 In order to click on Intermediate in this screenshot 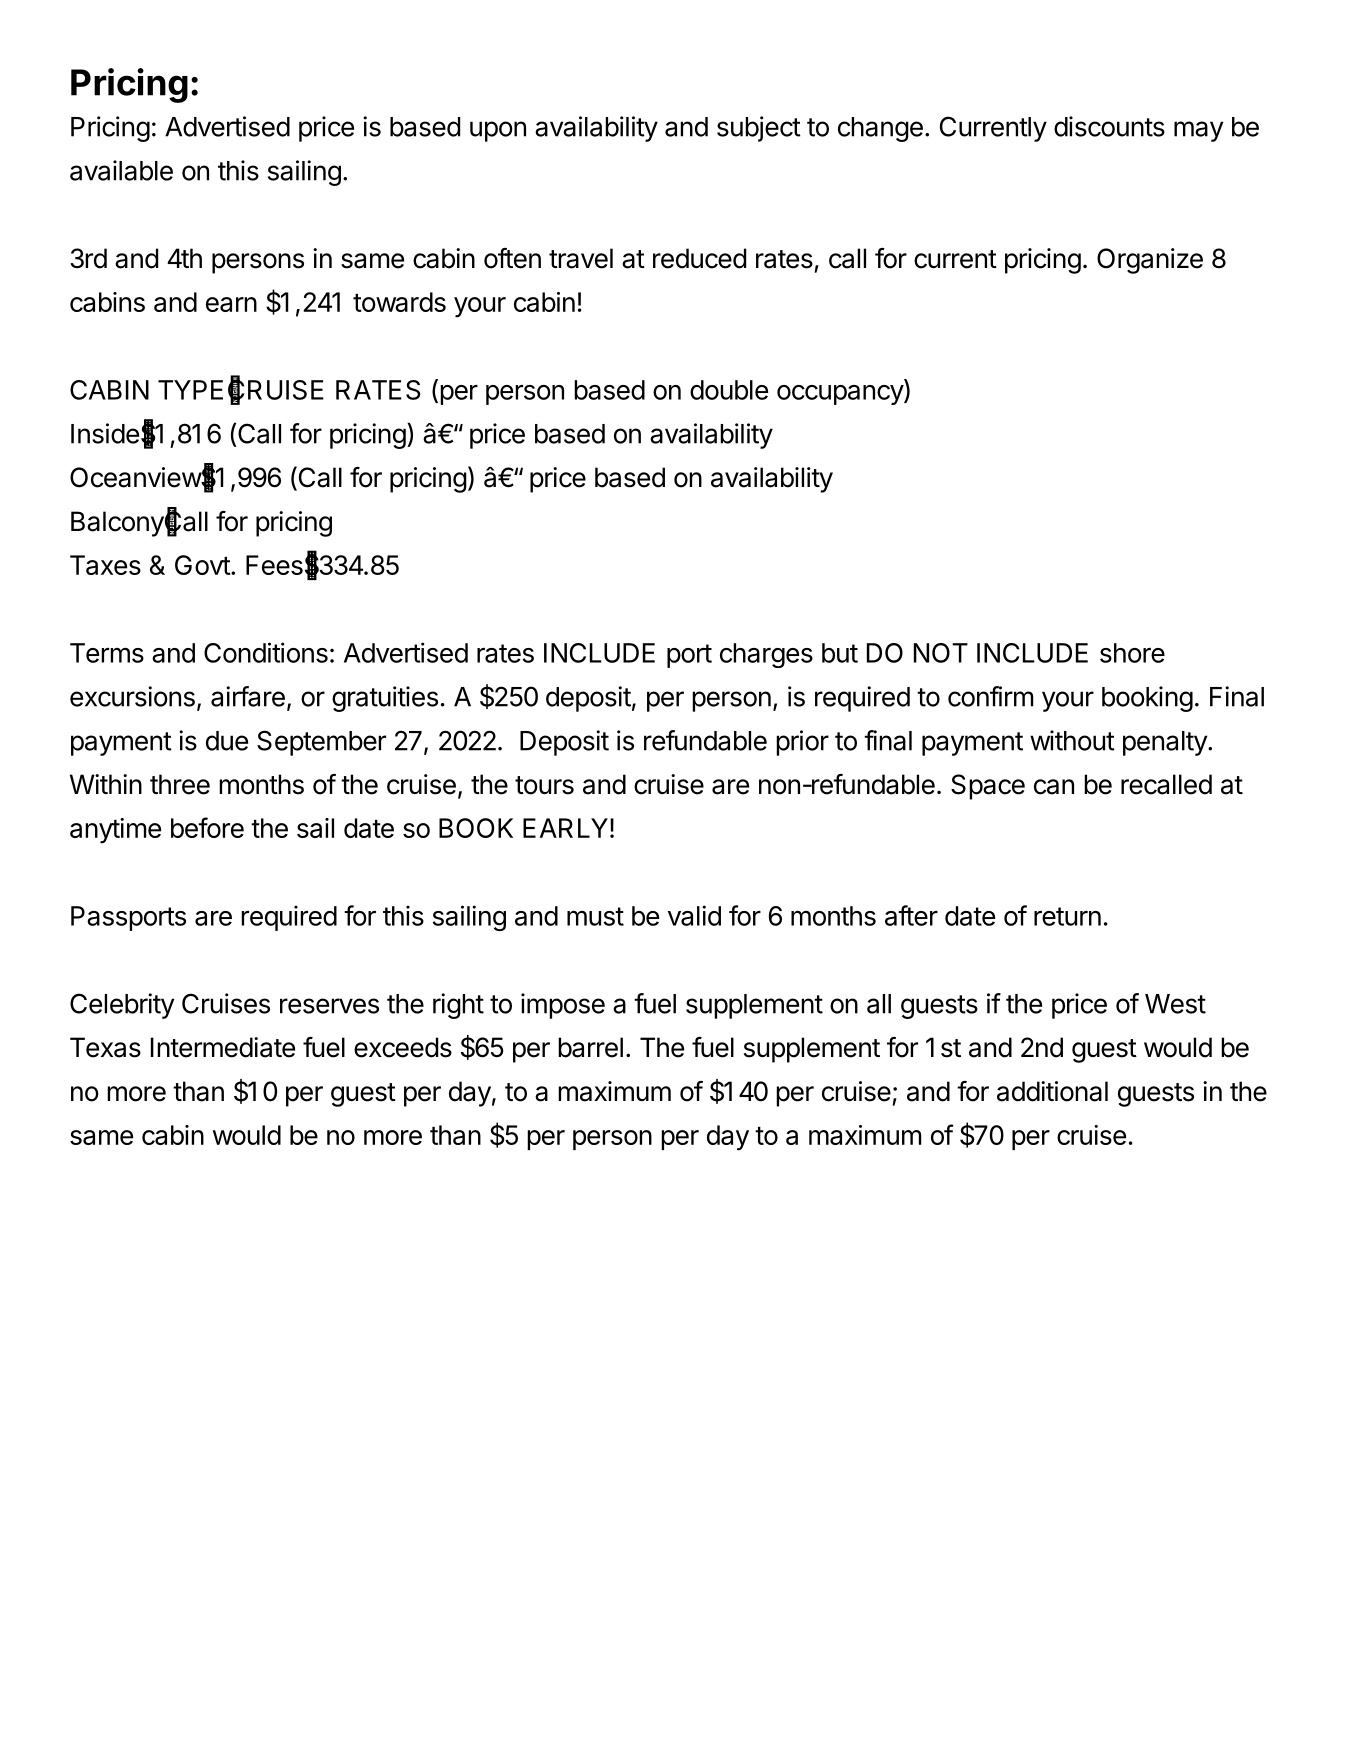, I will do `click(223, 1047)`.
